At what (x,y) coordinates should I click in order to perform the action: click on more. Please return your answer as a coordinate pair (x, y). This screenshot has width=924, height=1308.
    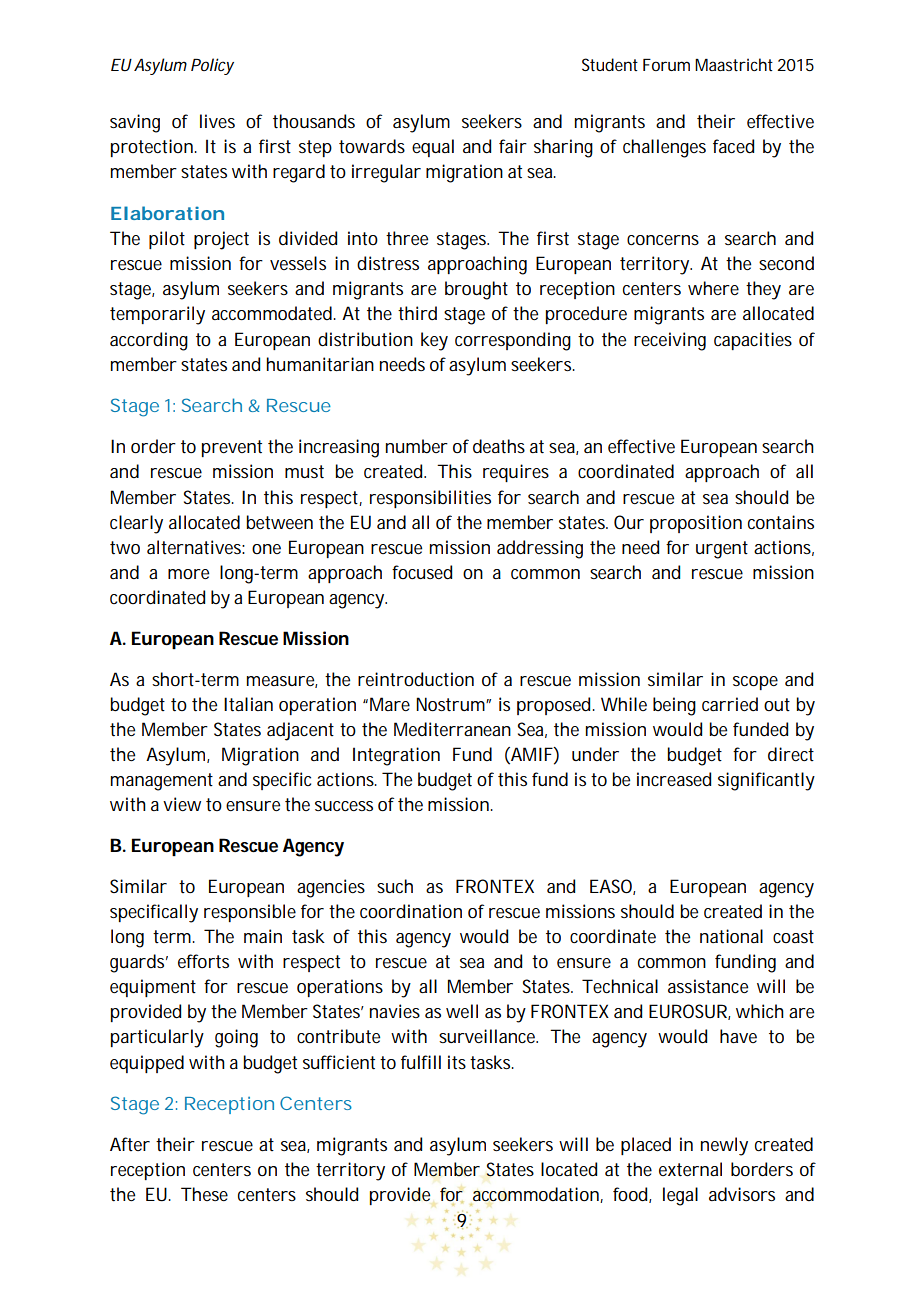
    Looking at the image, I should click on (188, 574).
